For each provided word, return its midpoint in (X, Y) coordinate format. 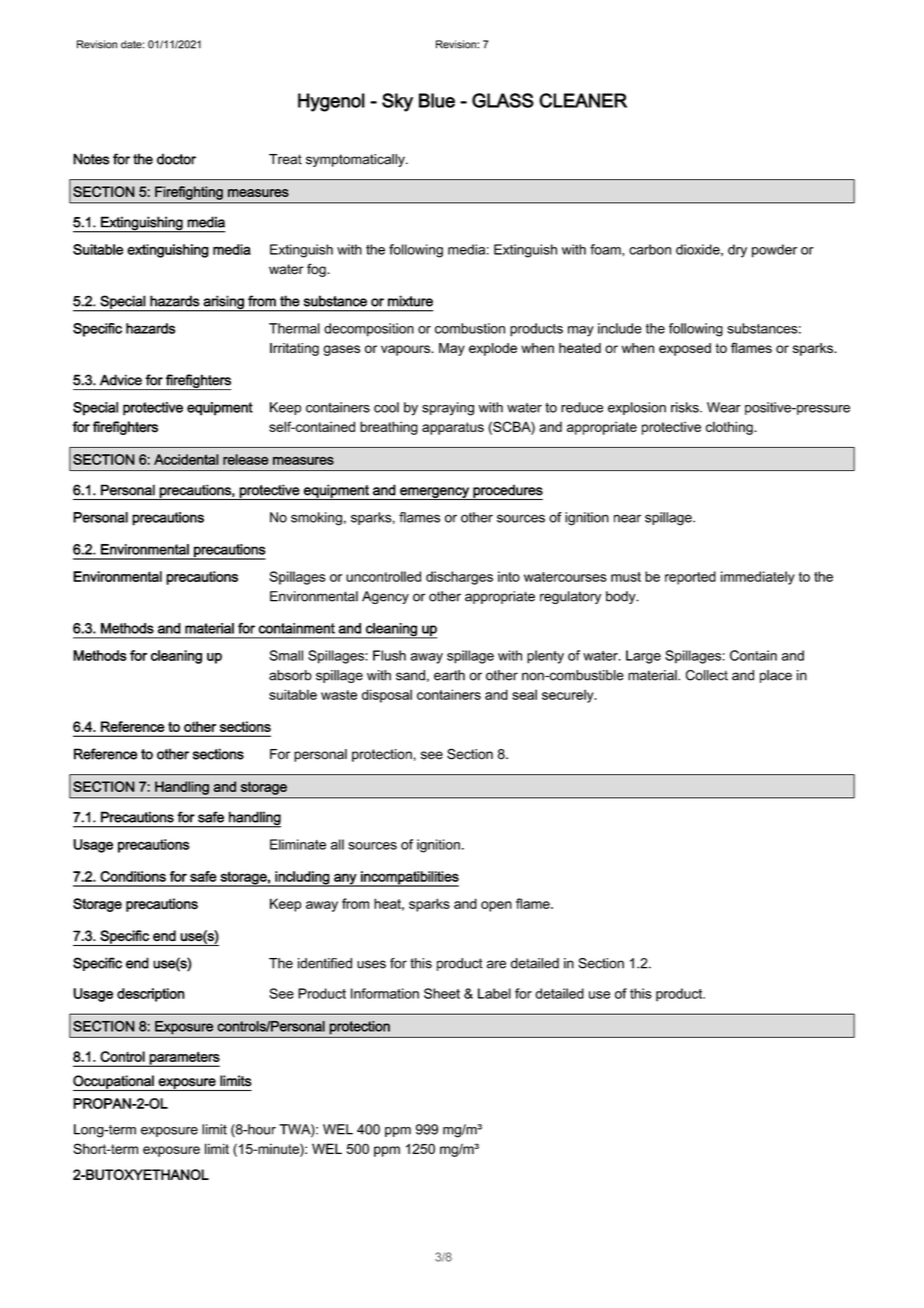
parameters (184, 1059)
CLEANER (583, 100)
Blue (437, 100)
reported (690, 578)
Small (286, 655)
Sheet (442, 993)
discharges (459, 578)
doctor (176, 159)
